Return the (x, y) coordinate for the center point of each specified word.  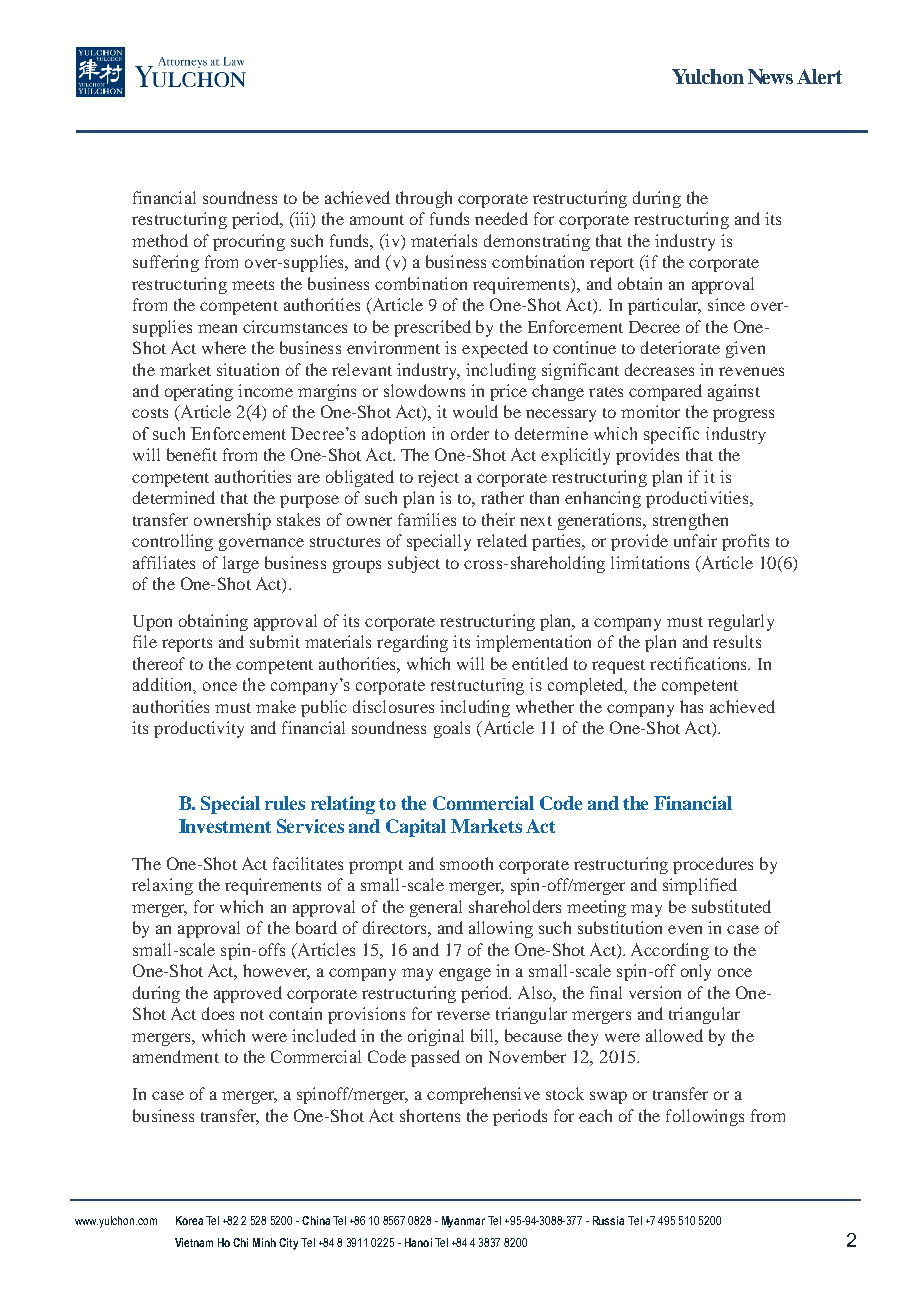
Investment (225, 826)
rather (502, 497)
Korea (189, 1220)
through (424, 199)
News (770, 76)
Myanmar (463, 1222)
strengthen (690, 521)
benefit (192, 454)
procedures (713, 865)
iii (302, 220)
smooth (466, 863)
